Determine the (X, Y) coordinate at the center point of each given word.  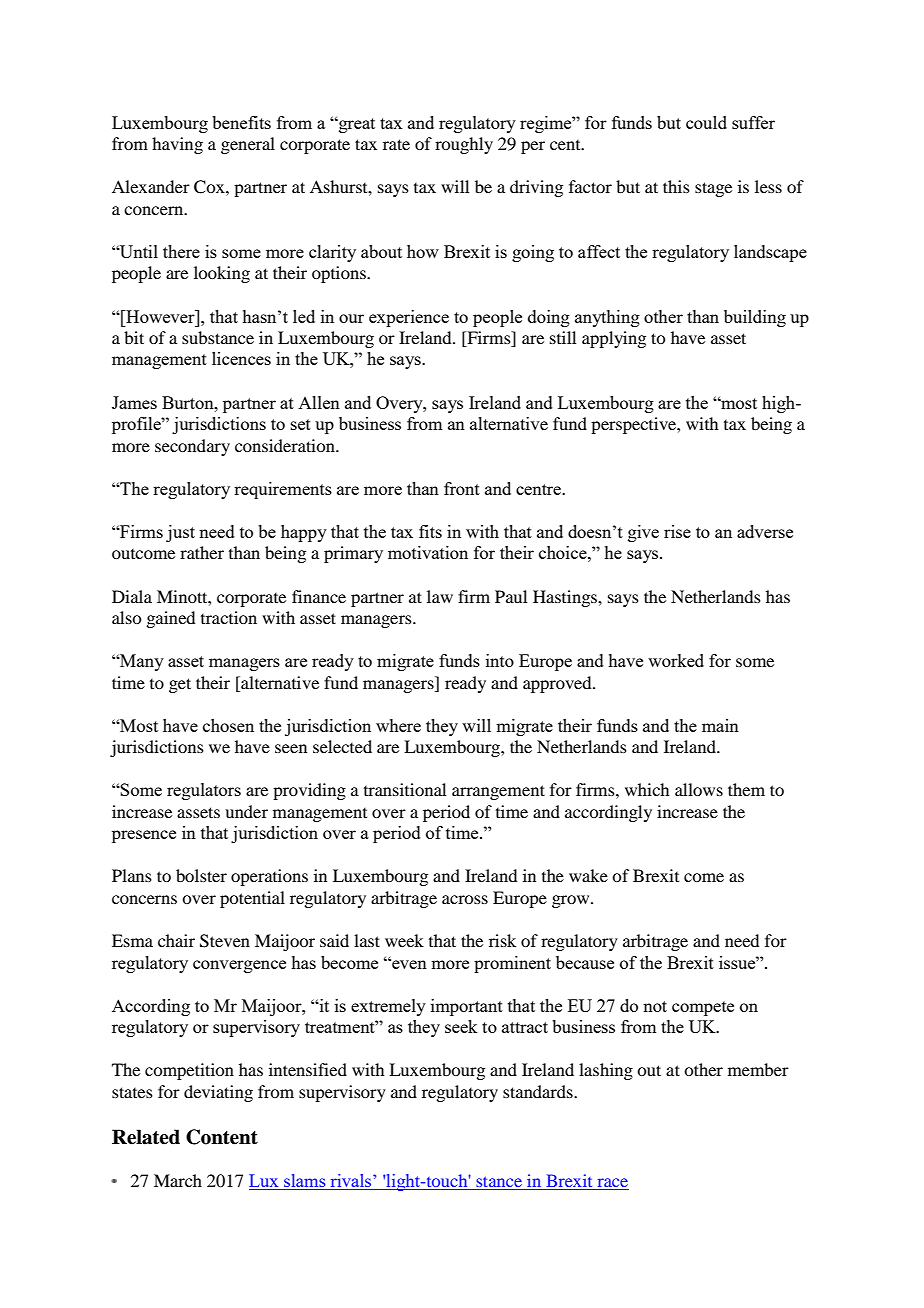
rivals (351, 1182)
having (177, 145)
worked (676, 660)
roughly (464, 145)
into (500, 660)
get (180, 685)
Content (222, 1137)
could (706, 122)
